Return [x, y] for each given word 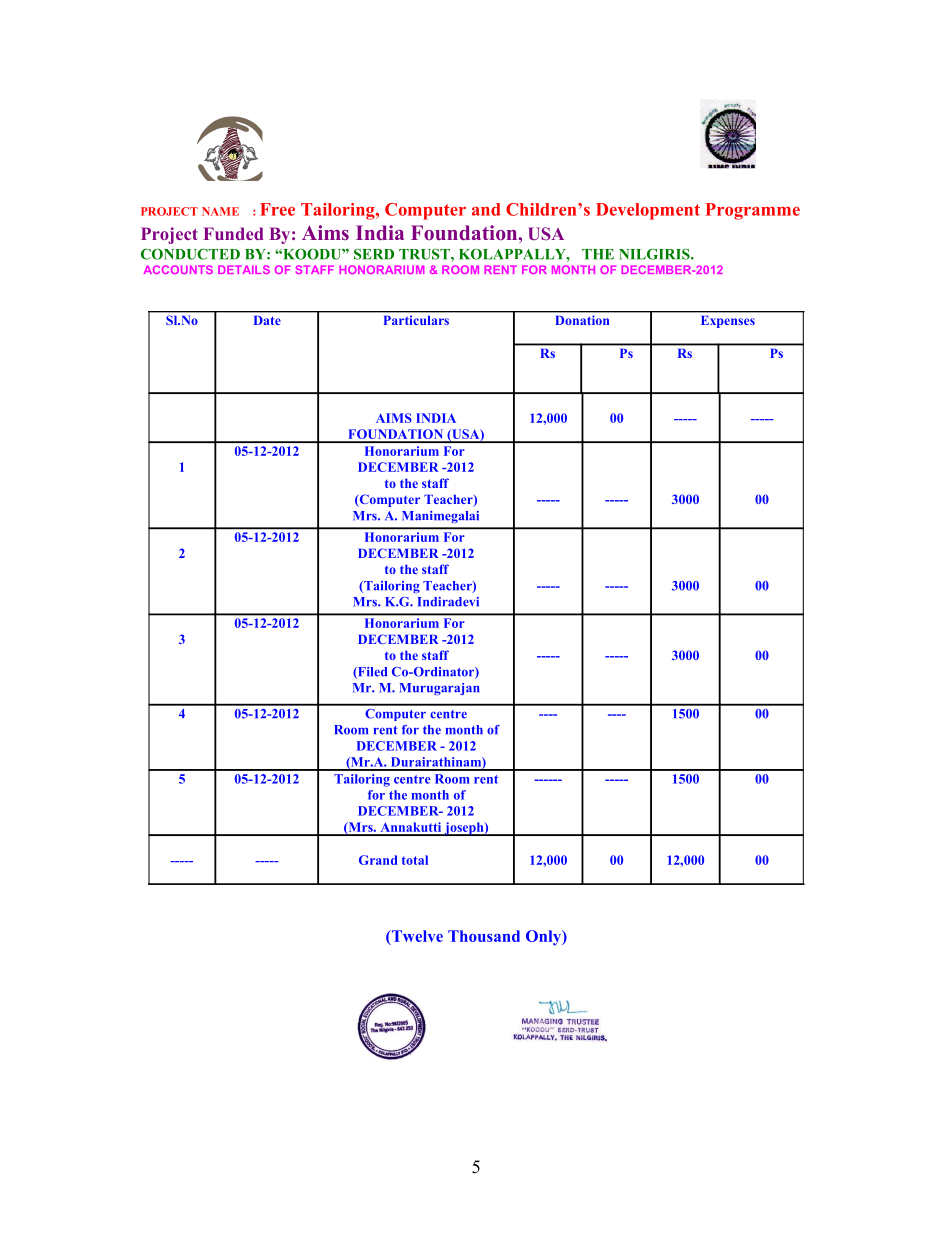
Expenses [728, 322]
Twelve [416, 937]
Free [277, 209]
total [415, 860]
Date [267, 320]
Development [648, 211]
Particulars [416, 320]
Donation [582, 320]
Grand [378, 860]
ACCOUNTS [178, 269]
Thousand [484, 936]
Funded [233, 233]
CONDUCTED [190, 254]
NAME [220, 211]
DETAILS [244, 269]
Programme [752, 211]
